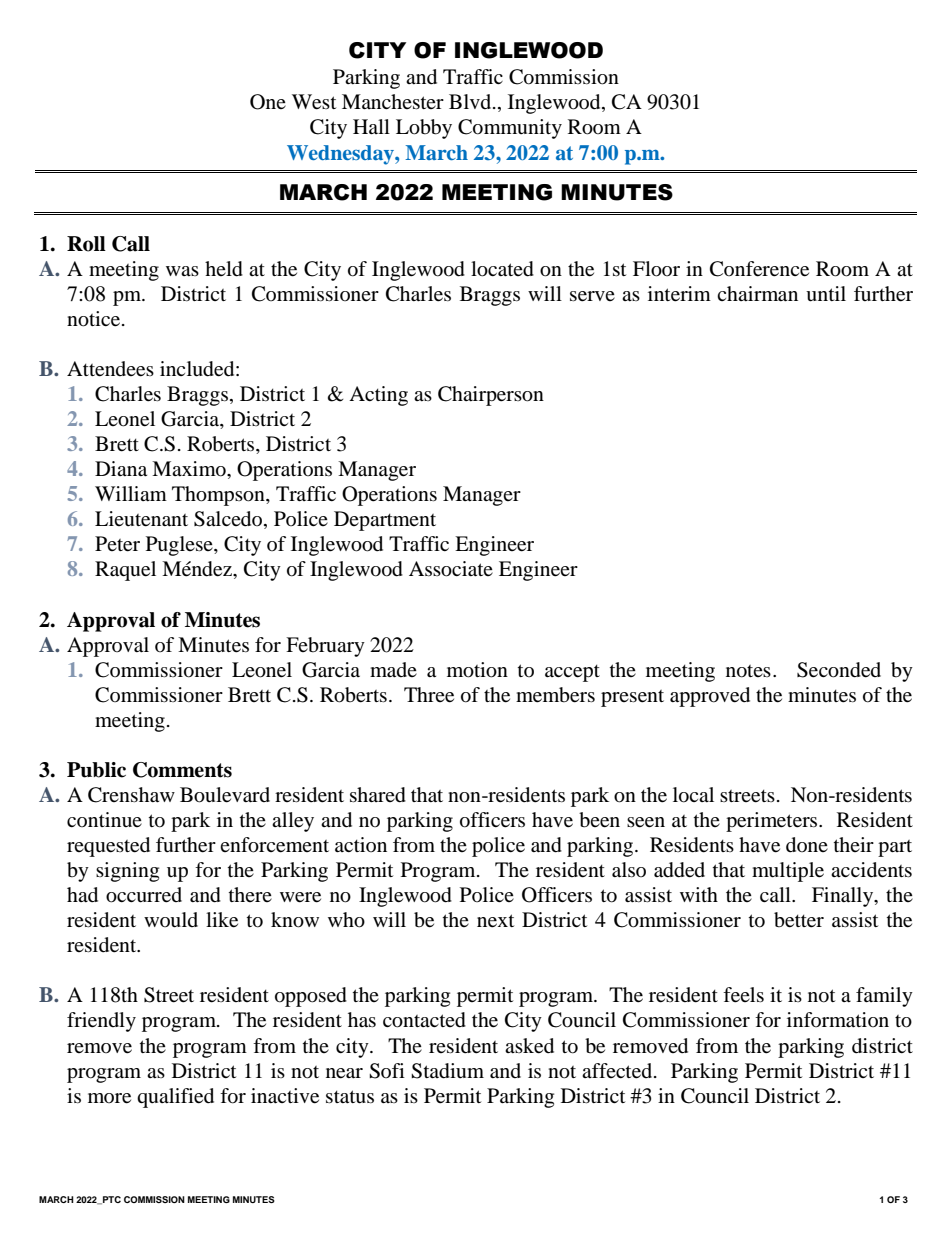 Image resolution: width=952 pixels, height=1233 pixels. Describe the element at coordinates (510, 129) in the page. I see `Community` at that location.
